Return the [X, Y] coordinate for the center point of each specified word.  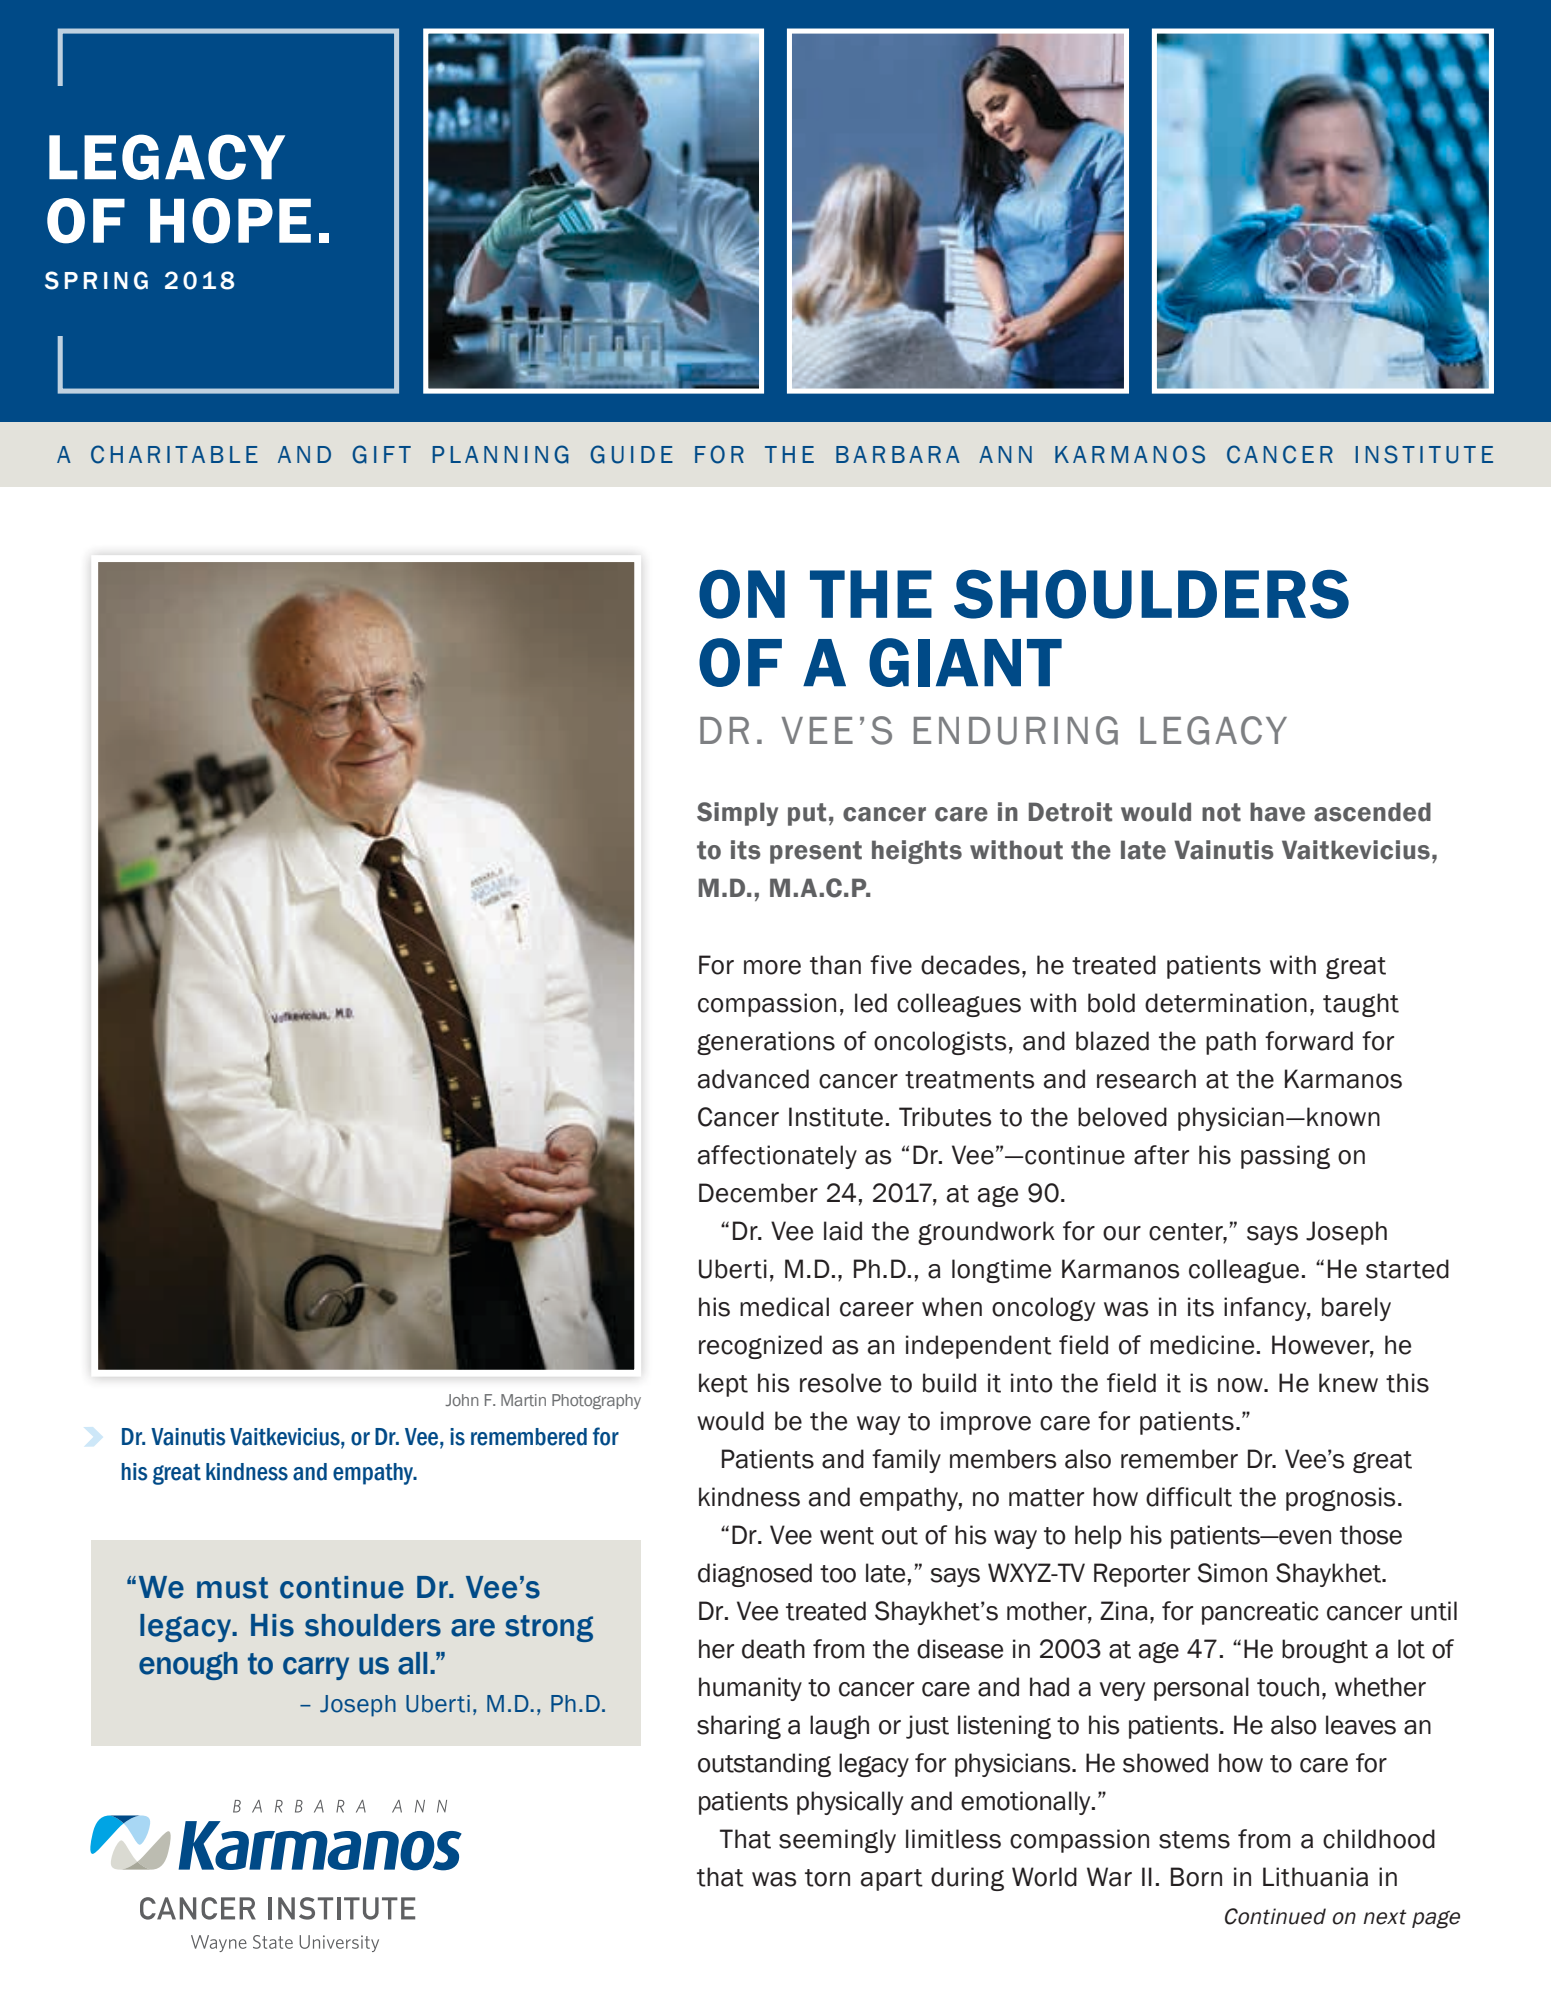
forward [1309, 1041]
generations [766, 1043]
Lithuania [1315, 1877]
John [461, 1400]
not [1221, 812]
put [807, 814]
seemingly [837, 1841]
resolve [840, 1383]
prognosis [1340, 1499]
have [1277, 812]
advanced [753, 1079]
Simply [737, 814]
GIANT [965, 662]
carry [316, 1668]
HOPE [230, 221]
